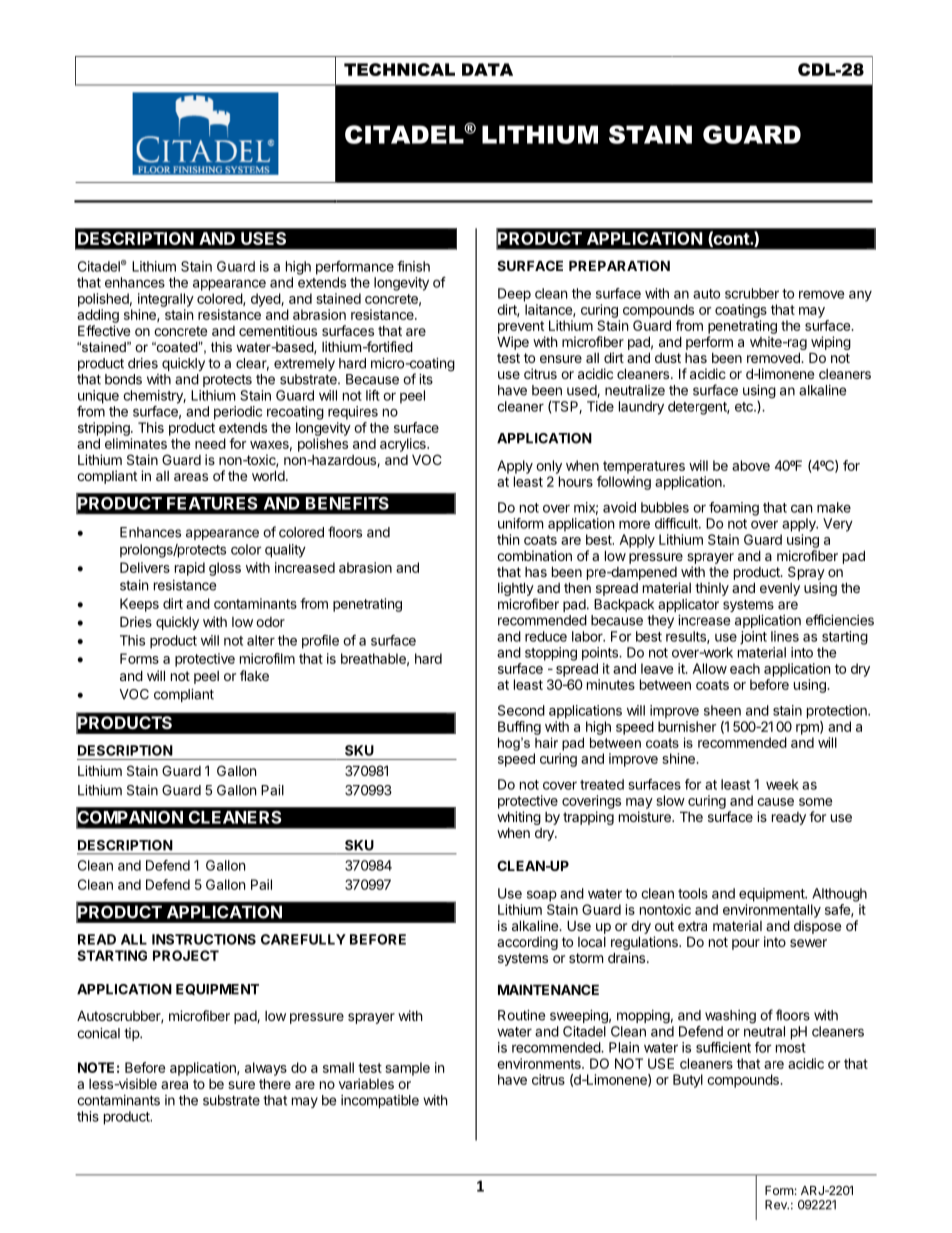  What do you see at coordinates (404, 445) in the screenshot?
I see `acrylics` at bounding box center [404, 445].
